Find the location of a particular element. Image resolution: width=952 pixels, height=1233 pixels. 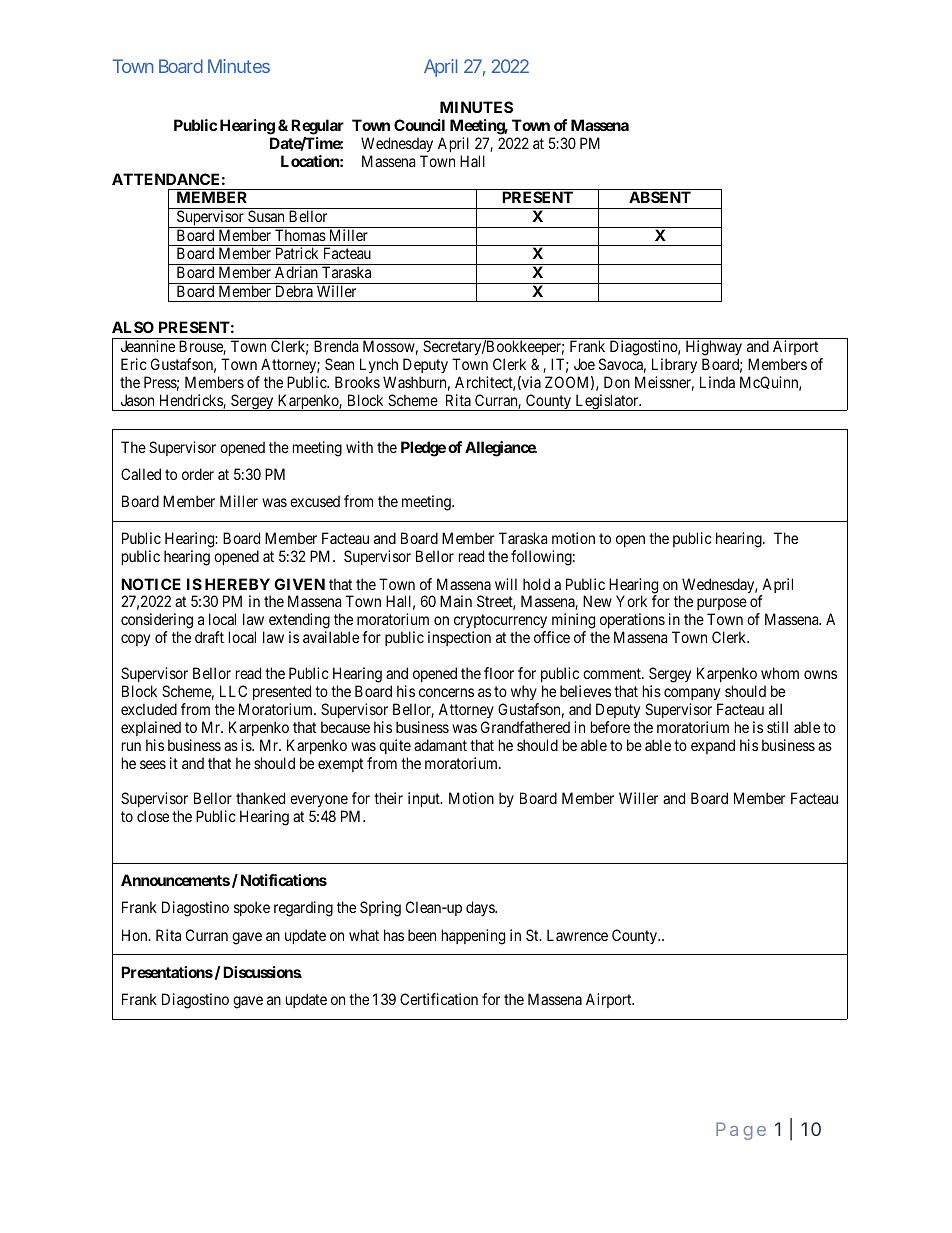

inspection is located at coordinates (459, 638).
